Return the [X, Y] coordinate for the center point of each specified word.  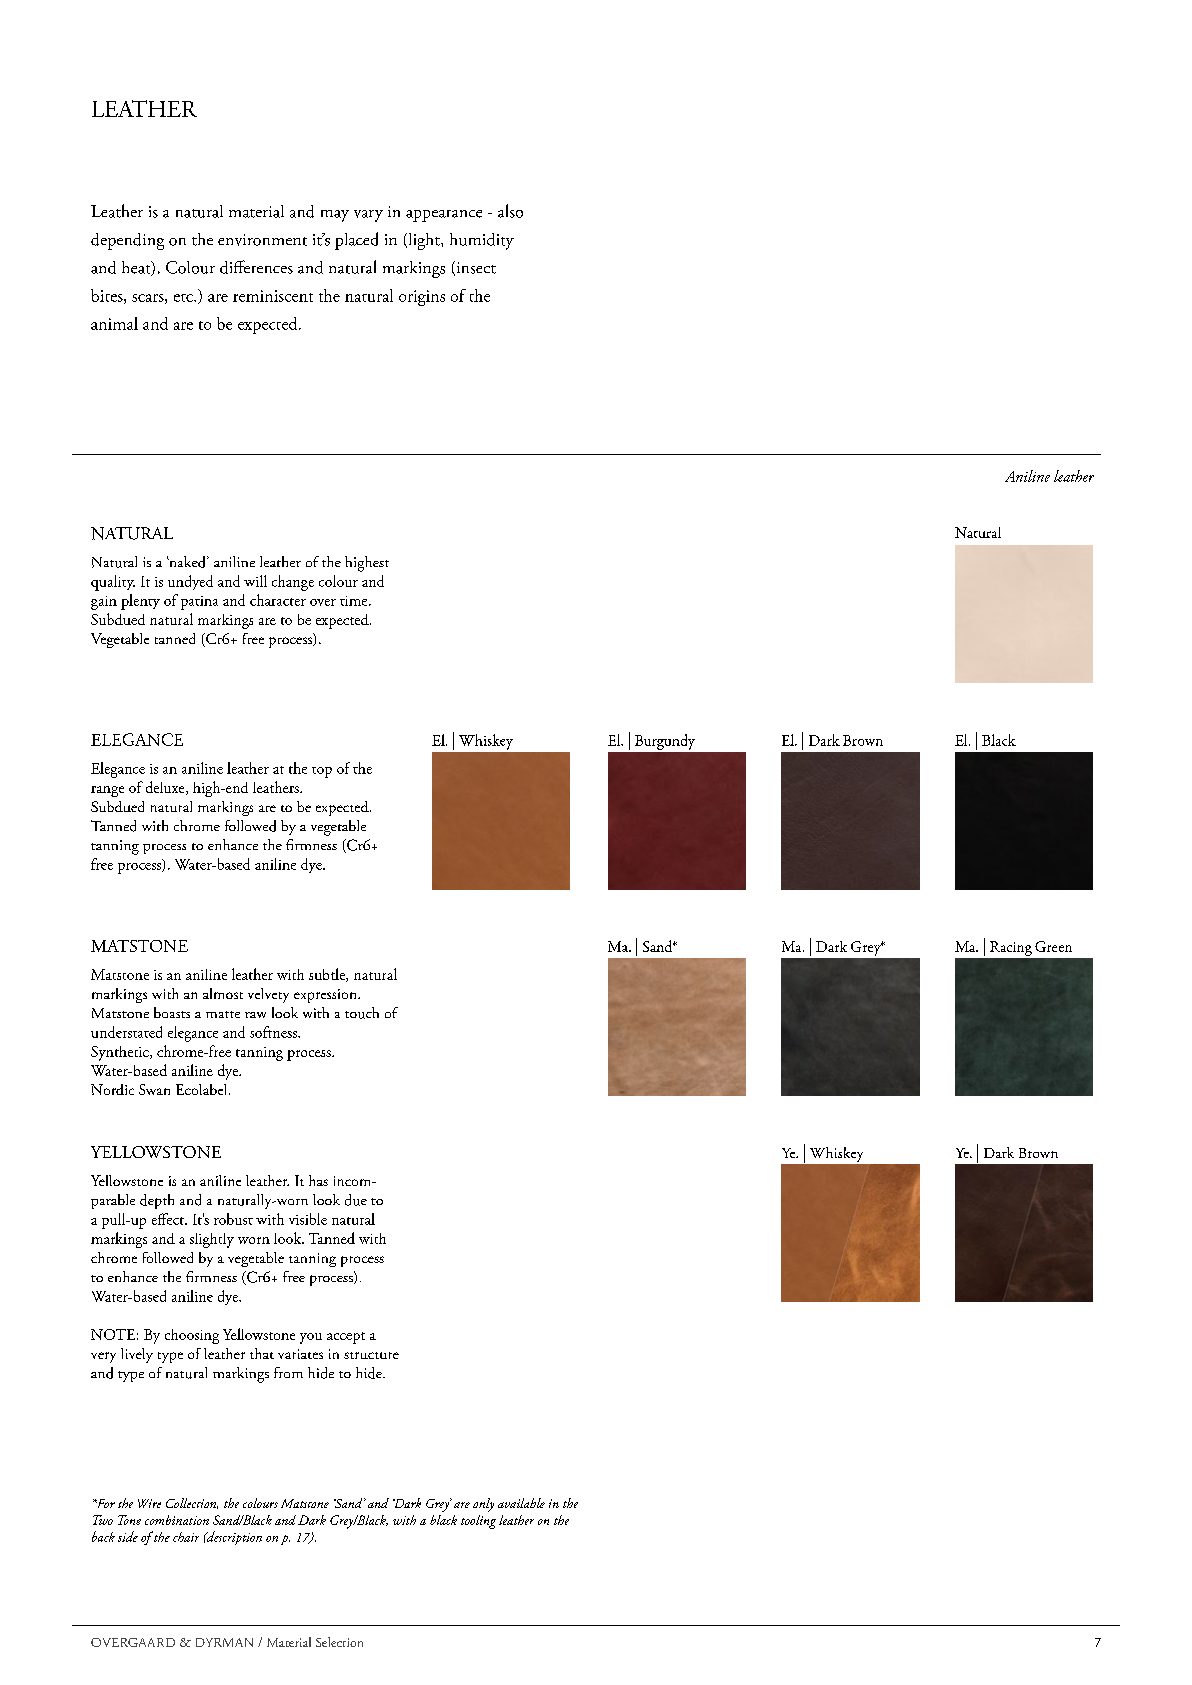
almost [223, 993]
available [521, 1503]
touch [362, 1013]
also [510, 211]
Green [1053, 946]
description [233, 1538]
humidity [482, 241]
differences [256, 267]
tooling [478, 1522]
